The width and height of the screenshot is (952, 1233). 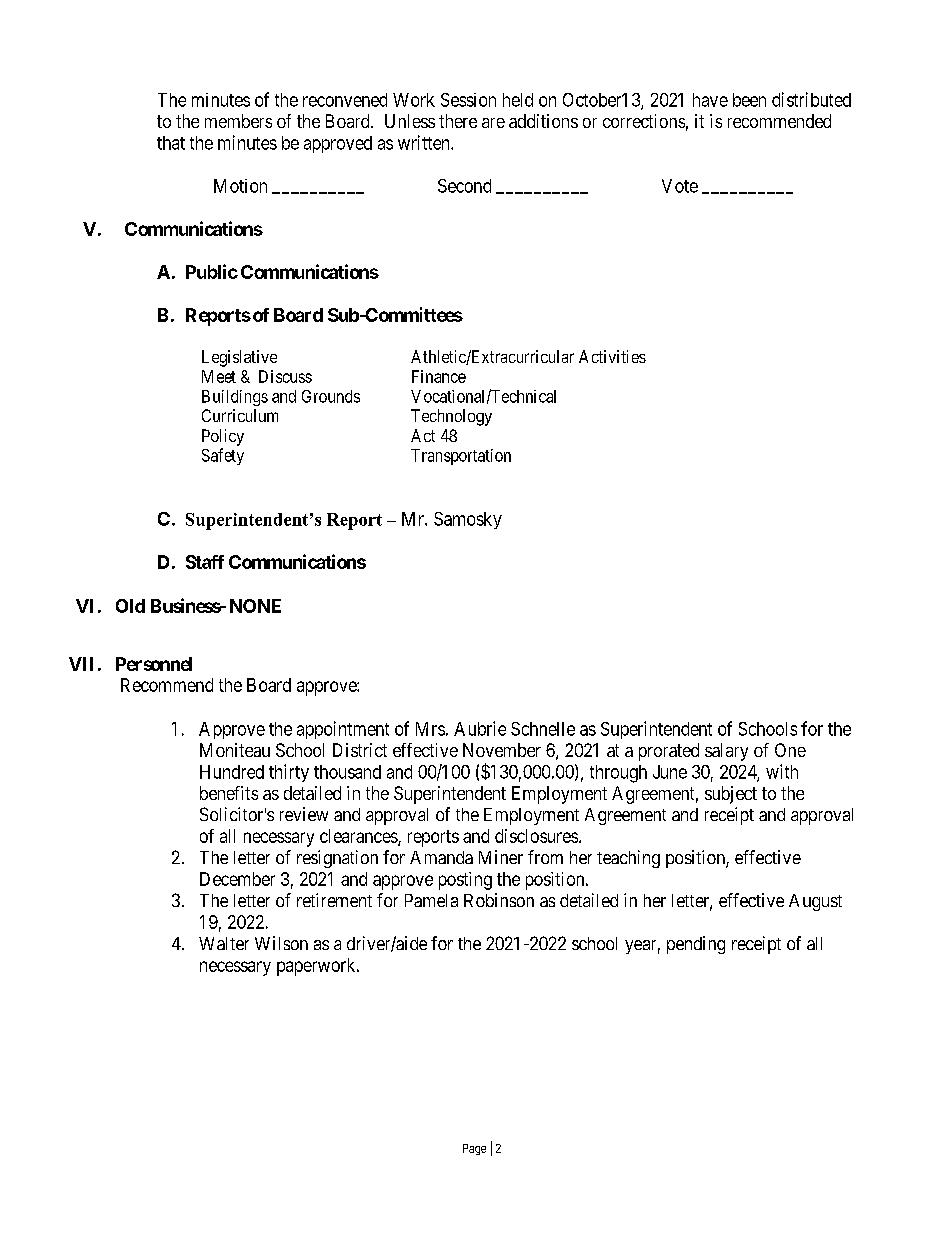 What do you see at coordinates (502, 750) in the screenshot?
I see `November` at bounding box center [502, 750].
